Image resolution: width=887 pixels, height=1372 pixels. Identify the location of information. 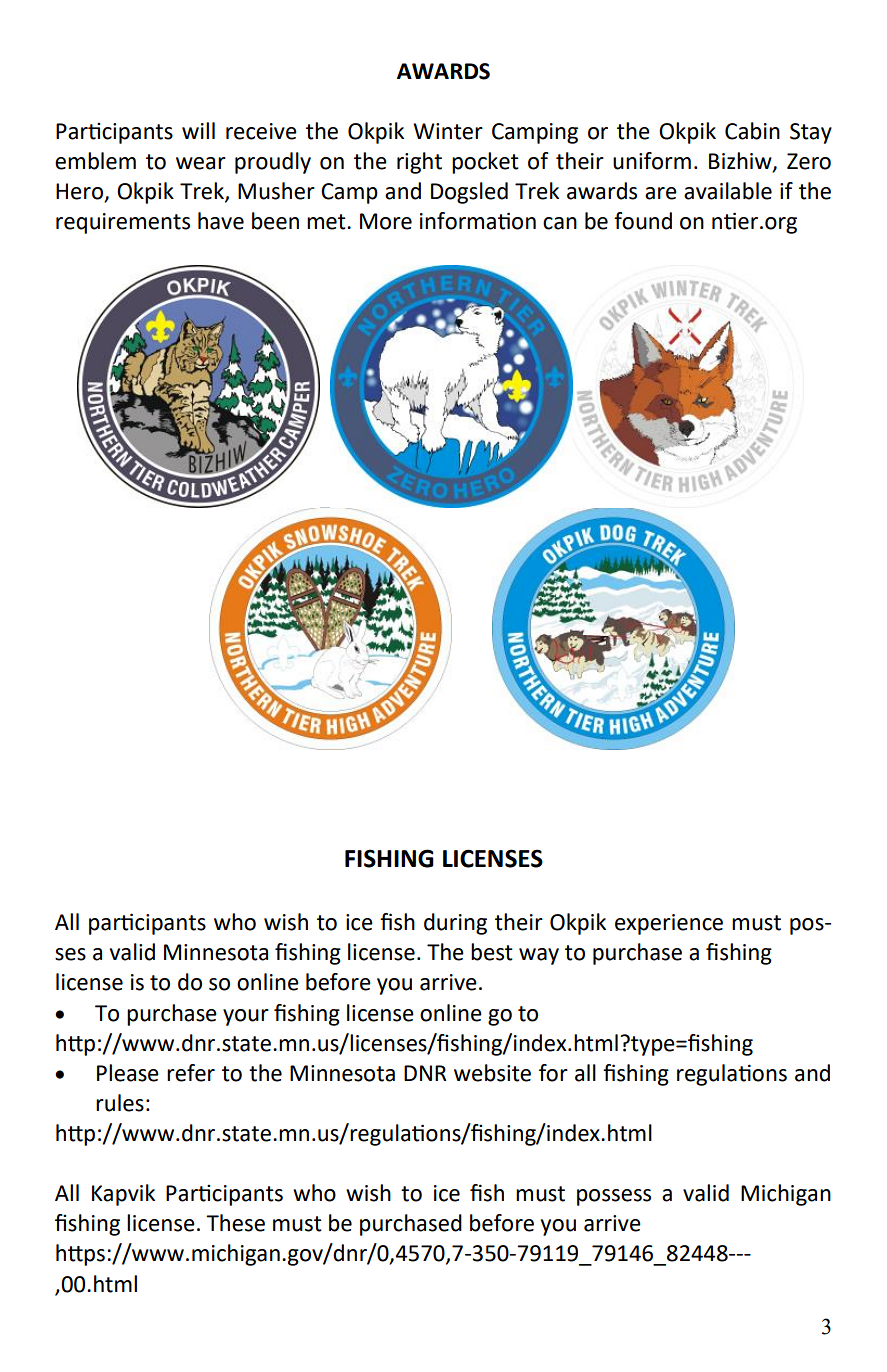
(478, 221).
